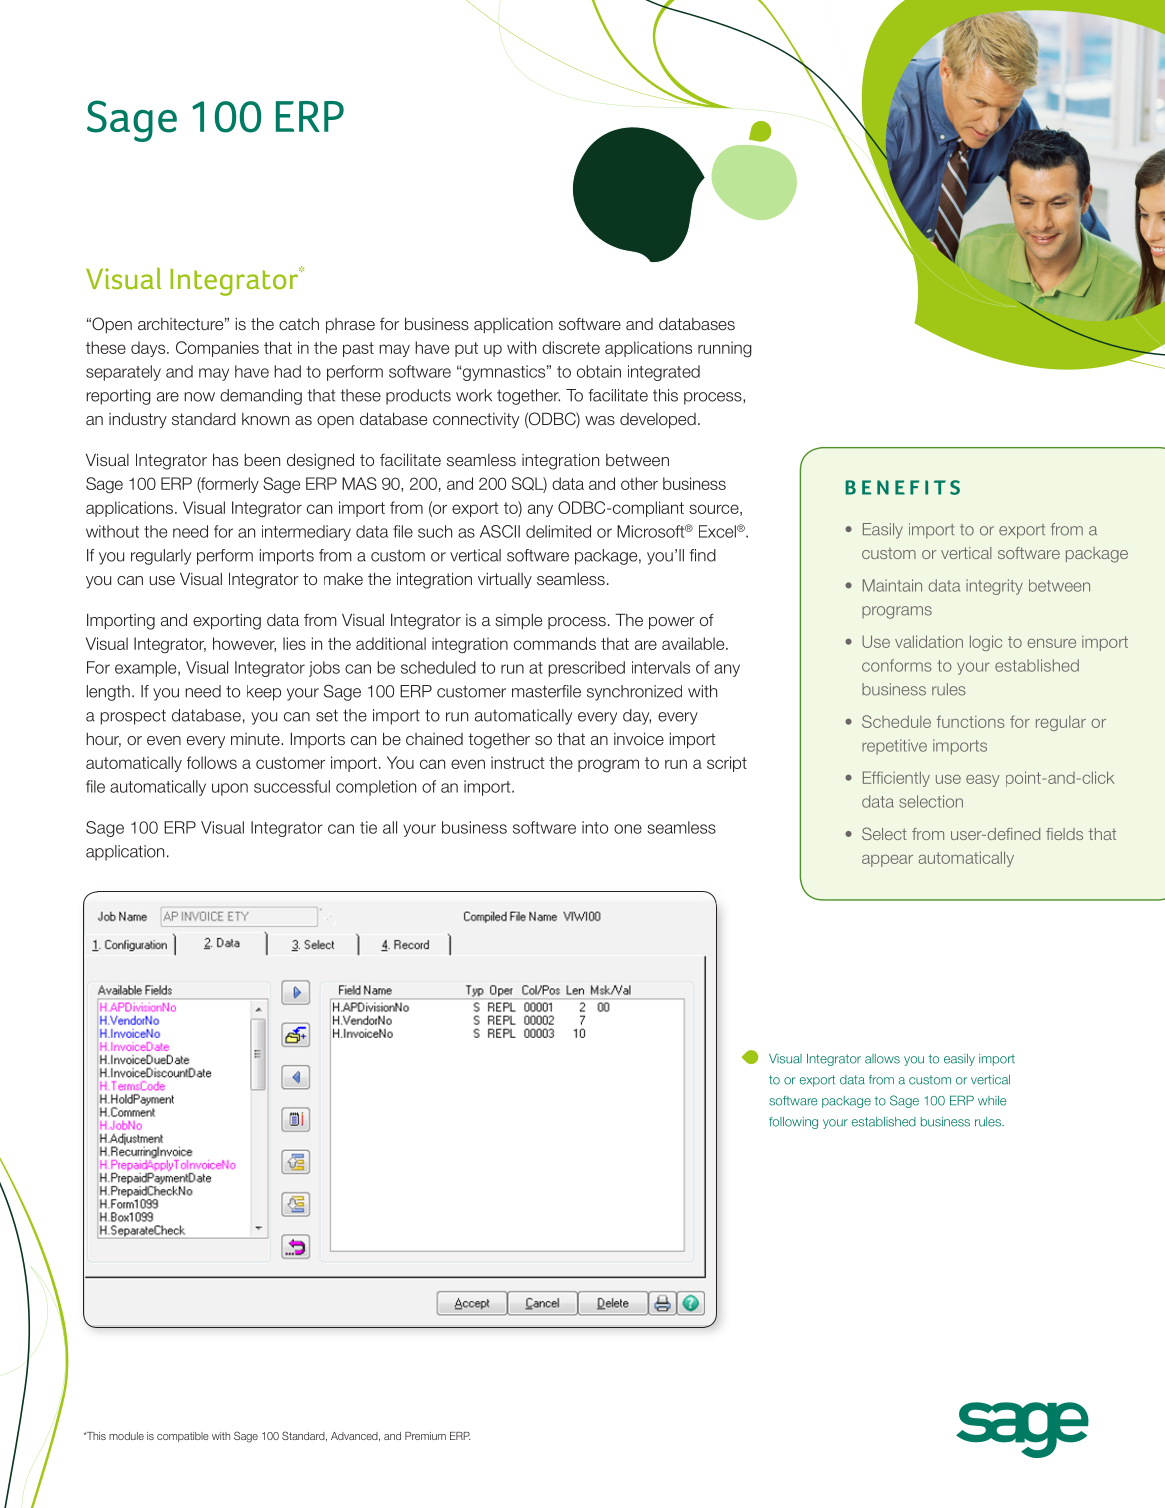 This screenshot has height=1508, width=1165. Describe the element at coordinates (264, 693) in the screenshot. I see `keep` at that location.
